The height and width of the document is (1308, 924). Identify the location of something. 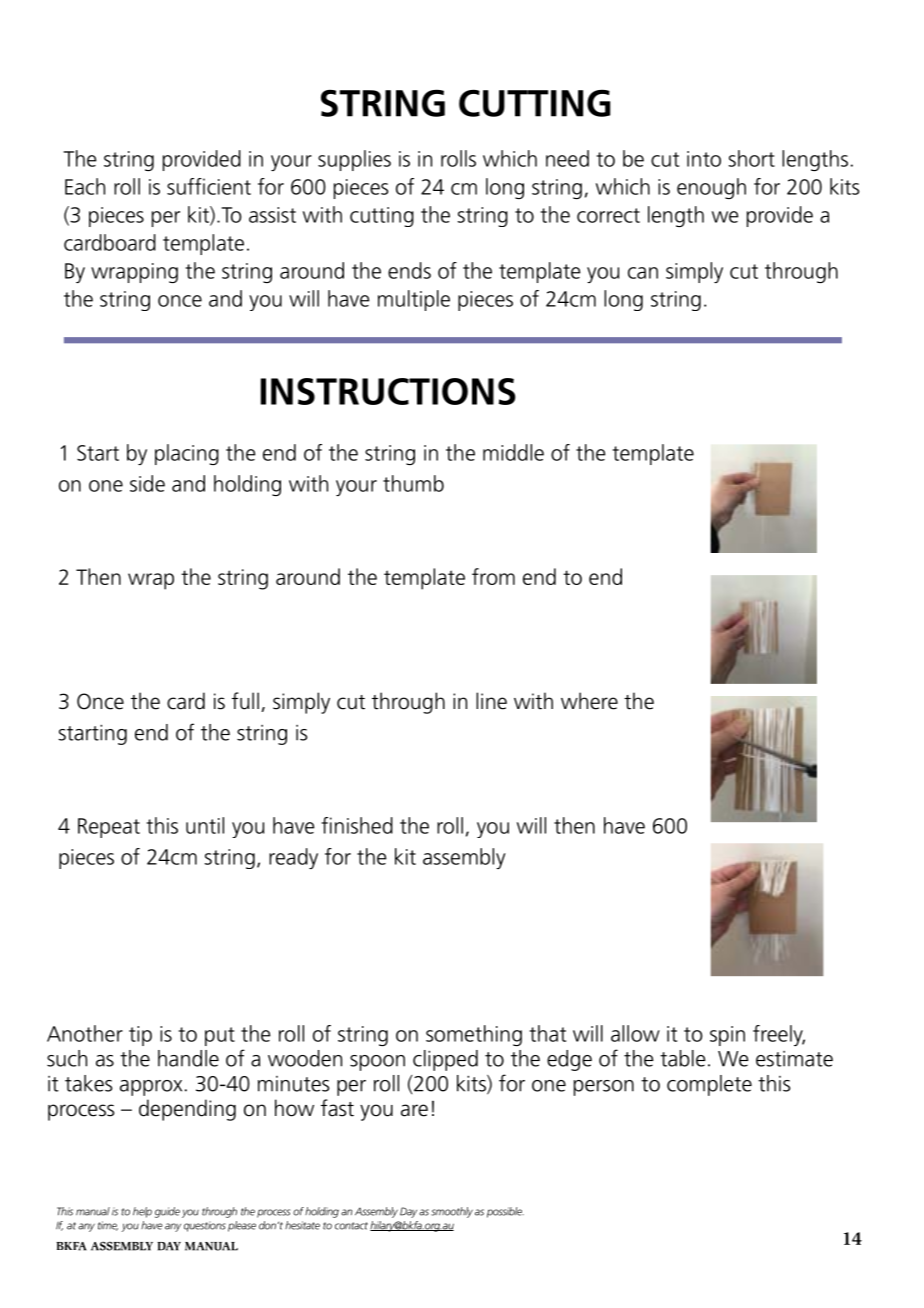
(474, 1035).
